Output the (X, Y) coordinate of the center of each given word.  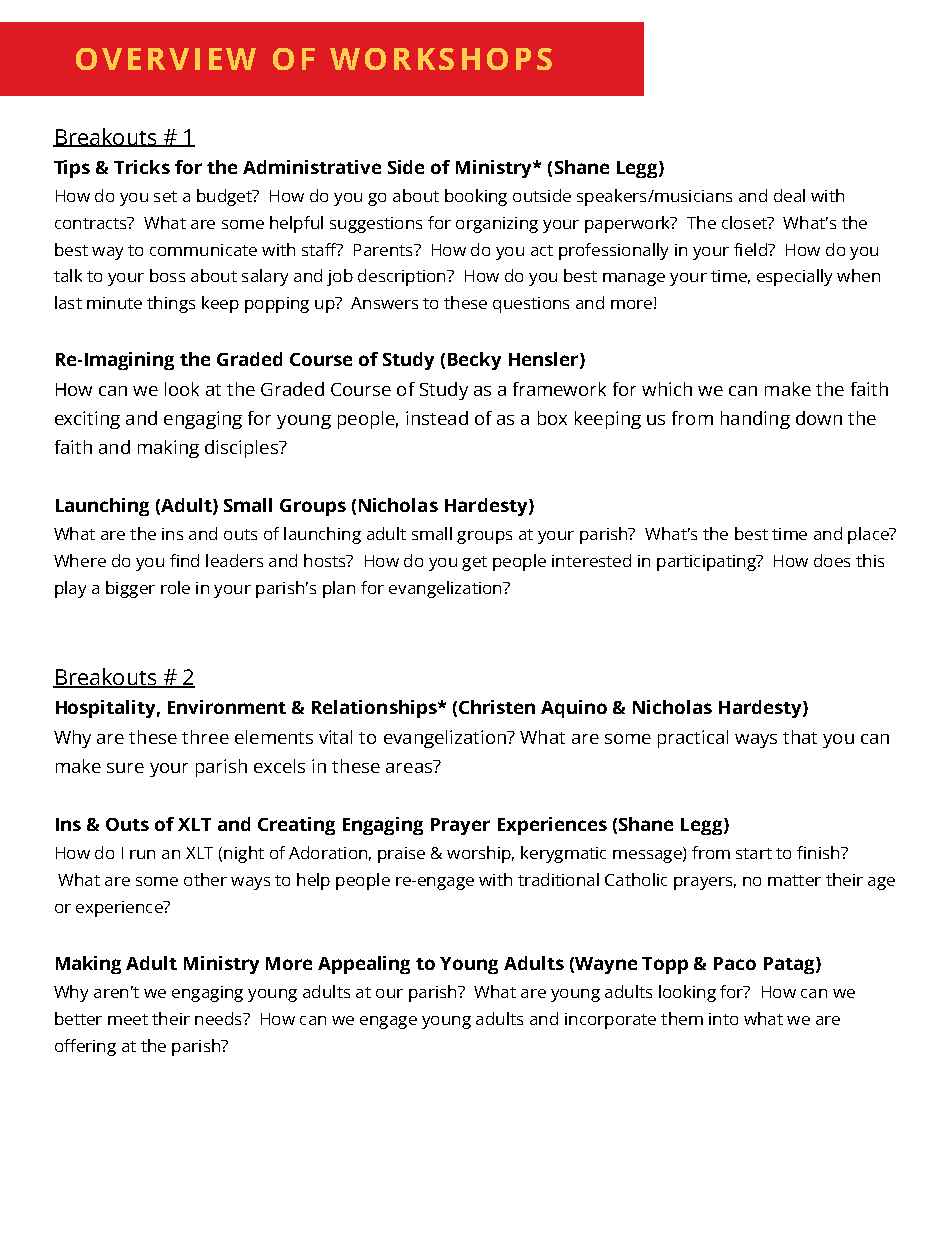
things (171, 304)
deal (789, 195)
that (800, 737)
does (832, 560)
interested (591, 560)
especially (794, 277)
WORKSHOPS (441, 59)
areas (410, 766)
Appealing (364, 965)
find (184, 560)
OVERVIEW (166, 59)
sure (125, 768)
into (723, 1019)
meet (128, 1019)
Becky (474, 361)
